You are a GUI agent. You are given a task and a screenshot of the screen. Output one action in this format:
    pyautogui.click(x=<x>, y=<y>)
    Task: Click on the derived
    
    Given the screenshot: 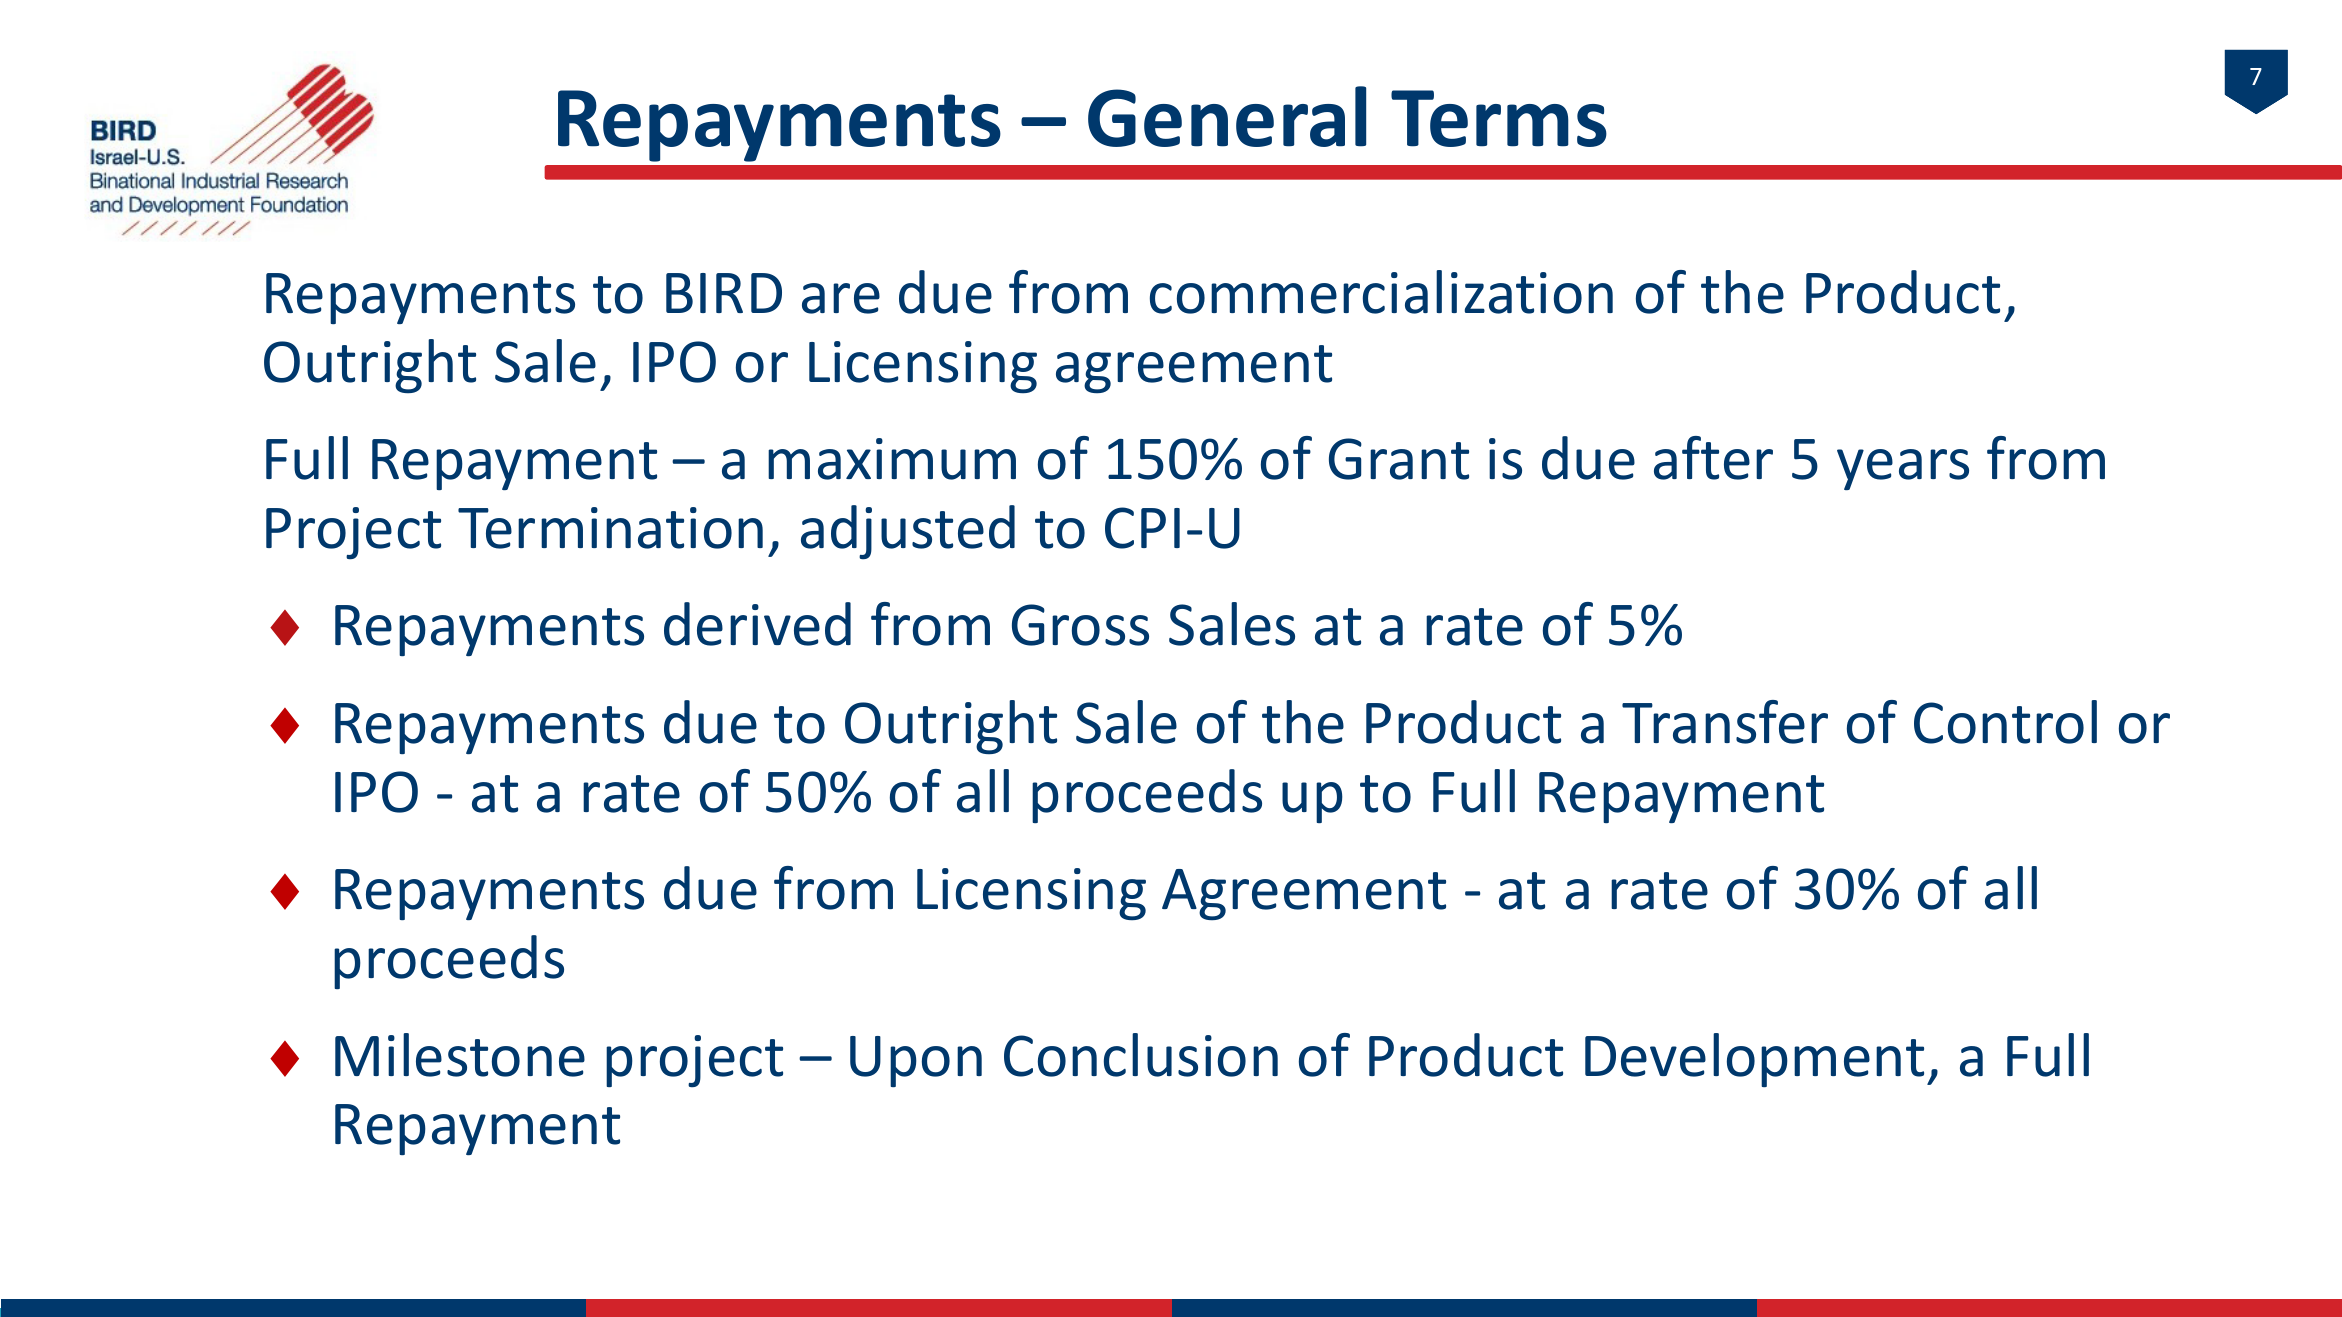 What is the action you would take?
    pyautogui.click(x=757, y=624)
